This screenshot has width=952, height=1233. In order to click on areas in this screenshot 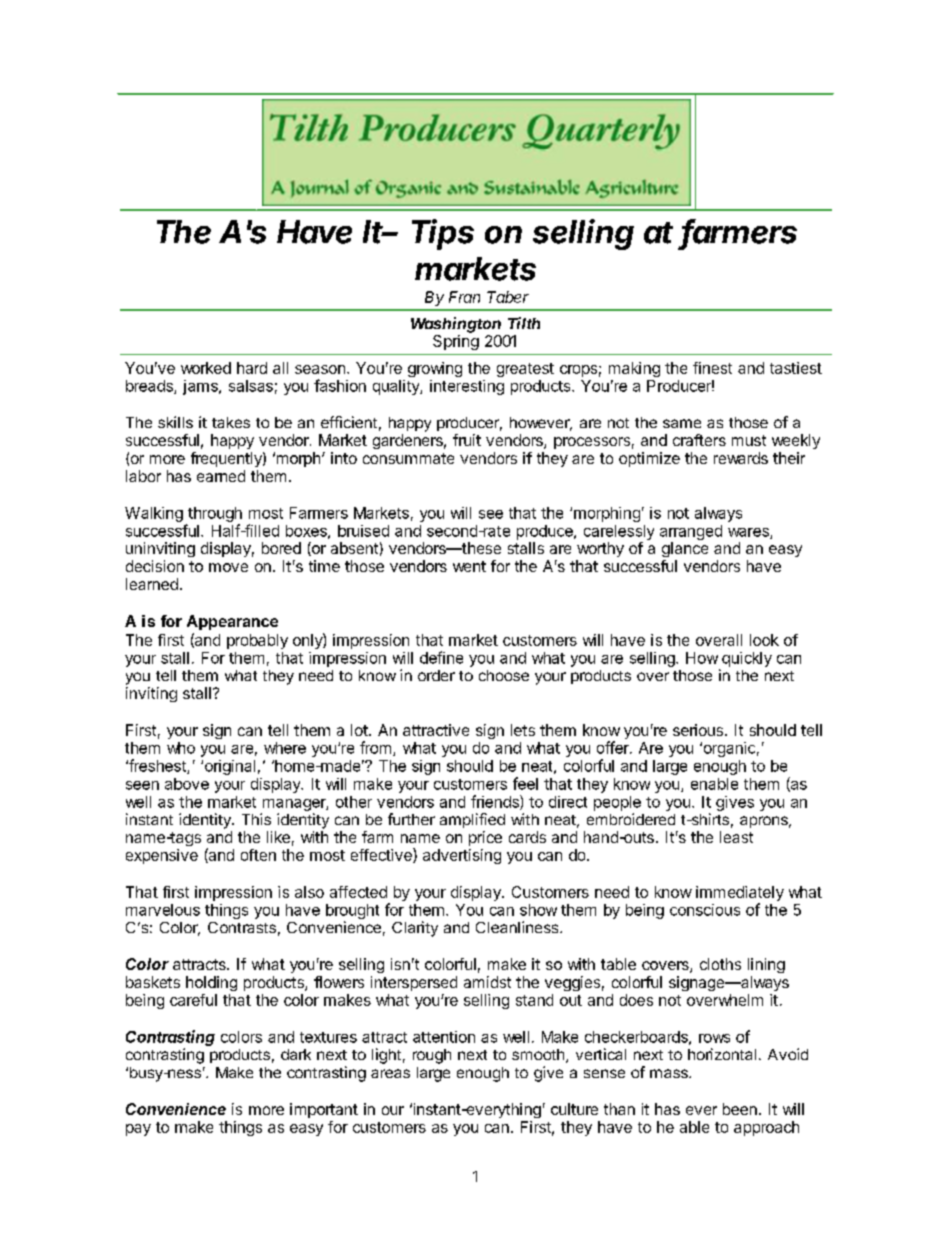, I will do `click(390, 1073)`.
